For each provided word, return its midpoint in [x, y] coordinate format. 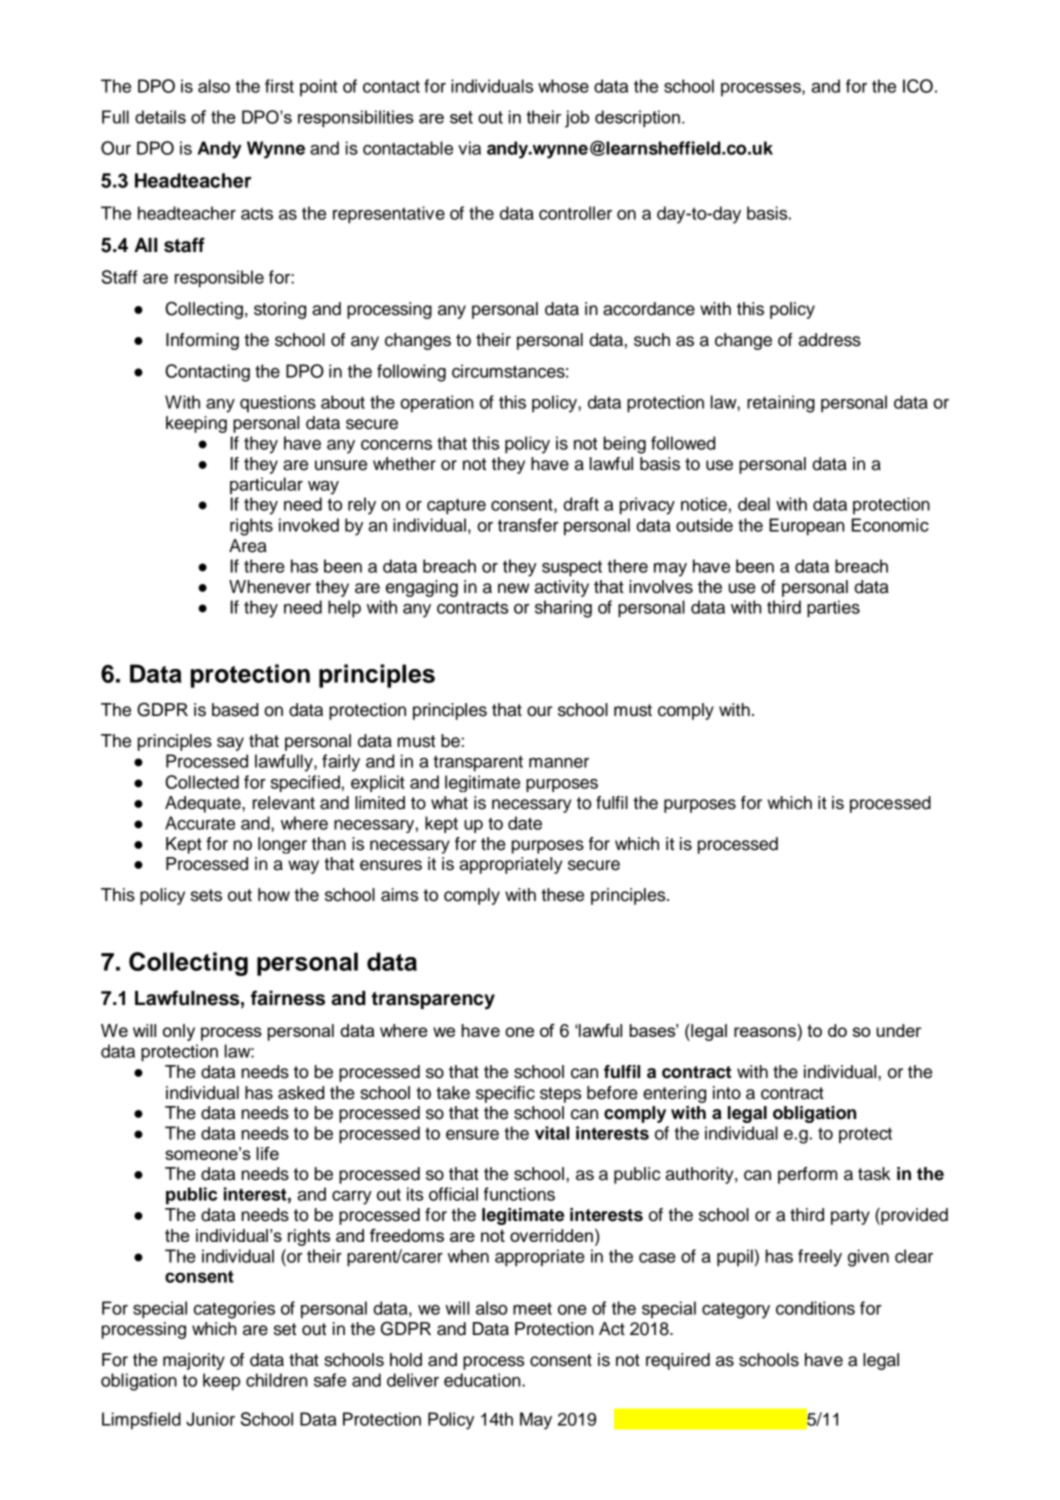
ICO [918, 86]
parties [833, 609]
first [279, 86]
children [276, 1380]
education [483, 1380]
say [230, 744]
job [577, 119]
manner [559, 763]
